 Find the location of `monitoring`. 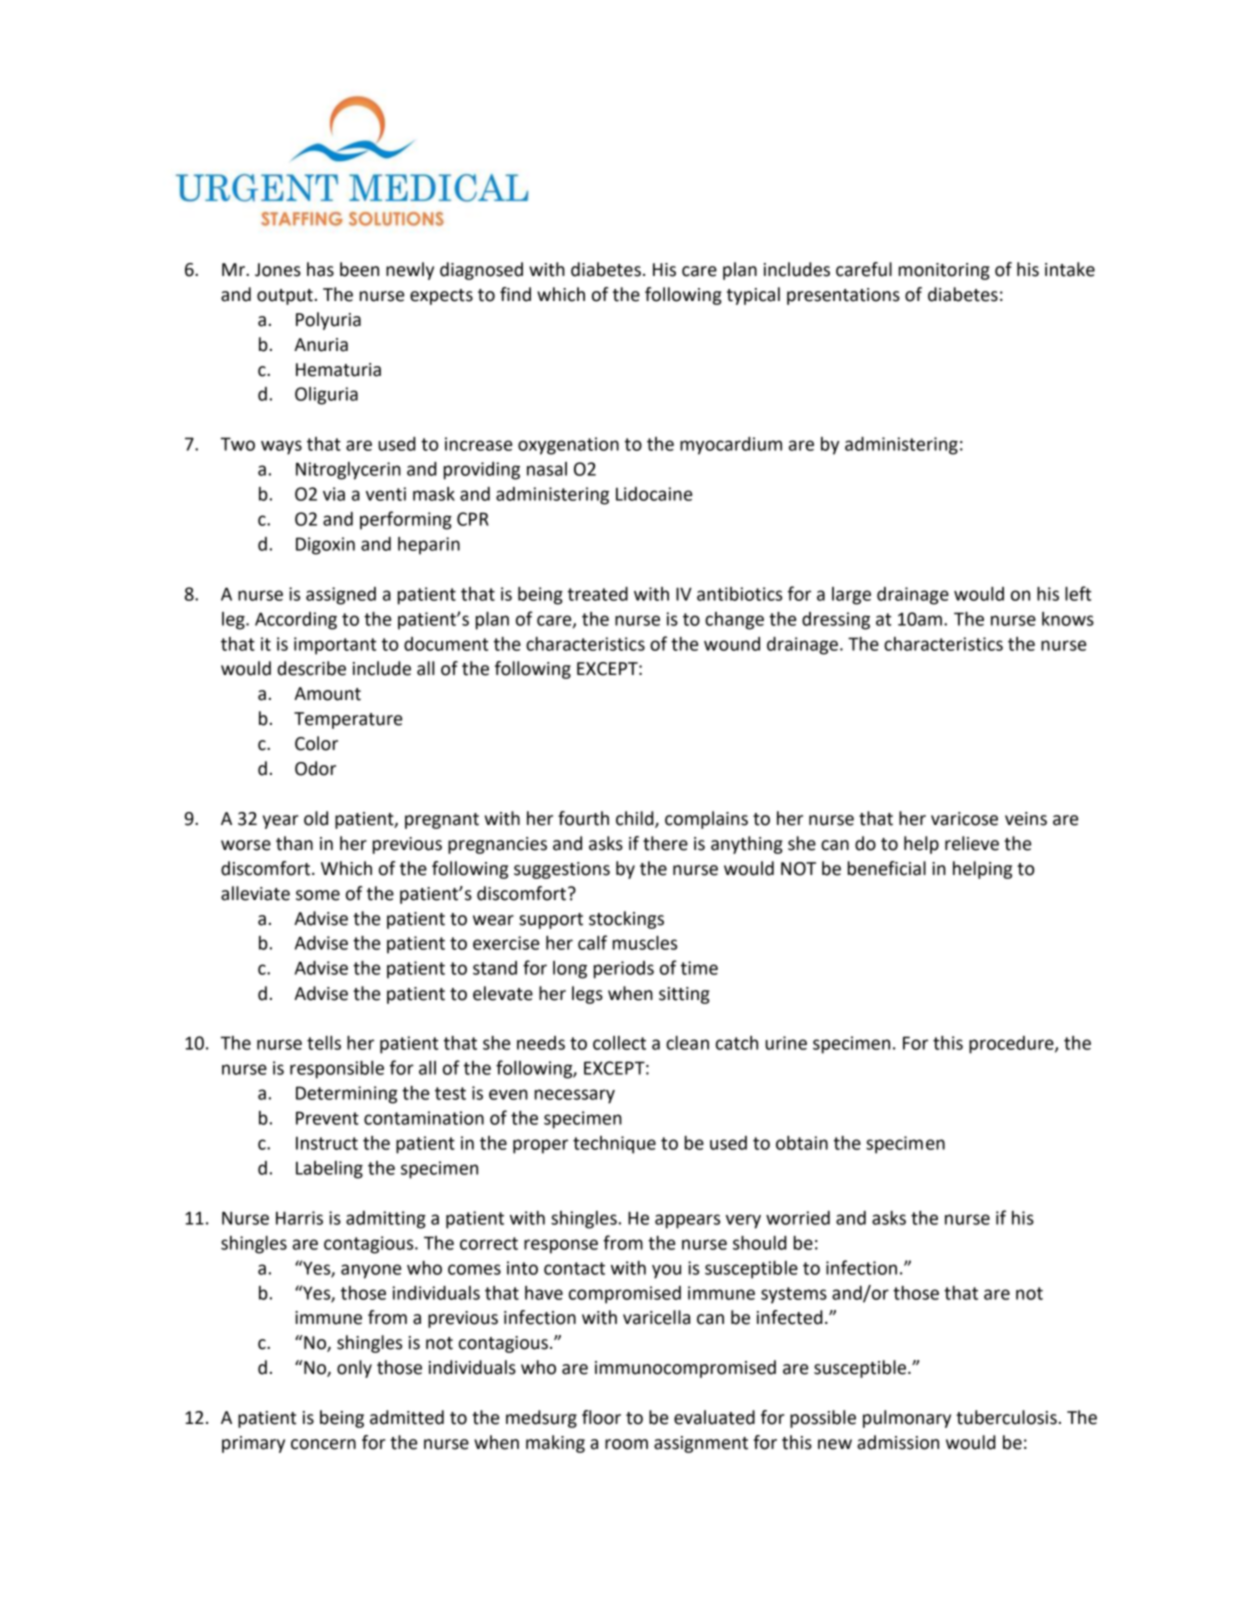

monitoring is located at coordinates (944, 271).
